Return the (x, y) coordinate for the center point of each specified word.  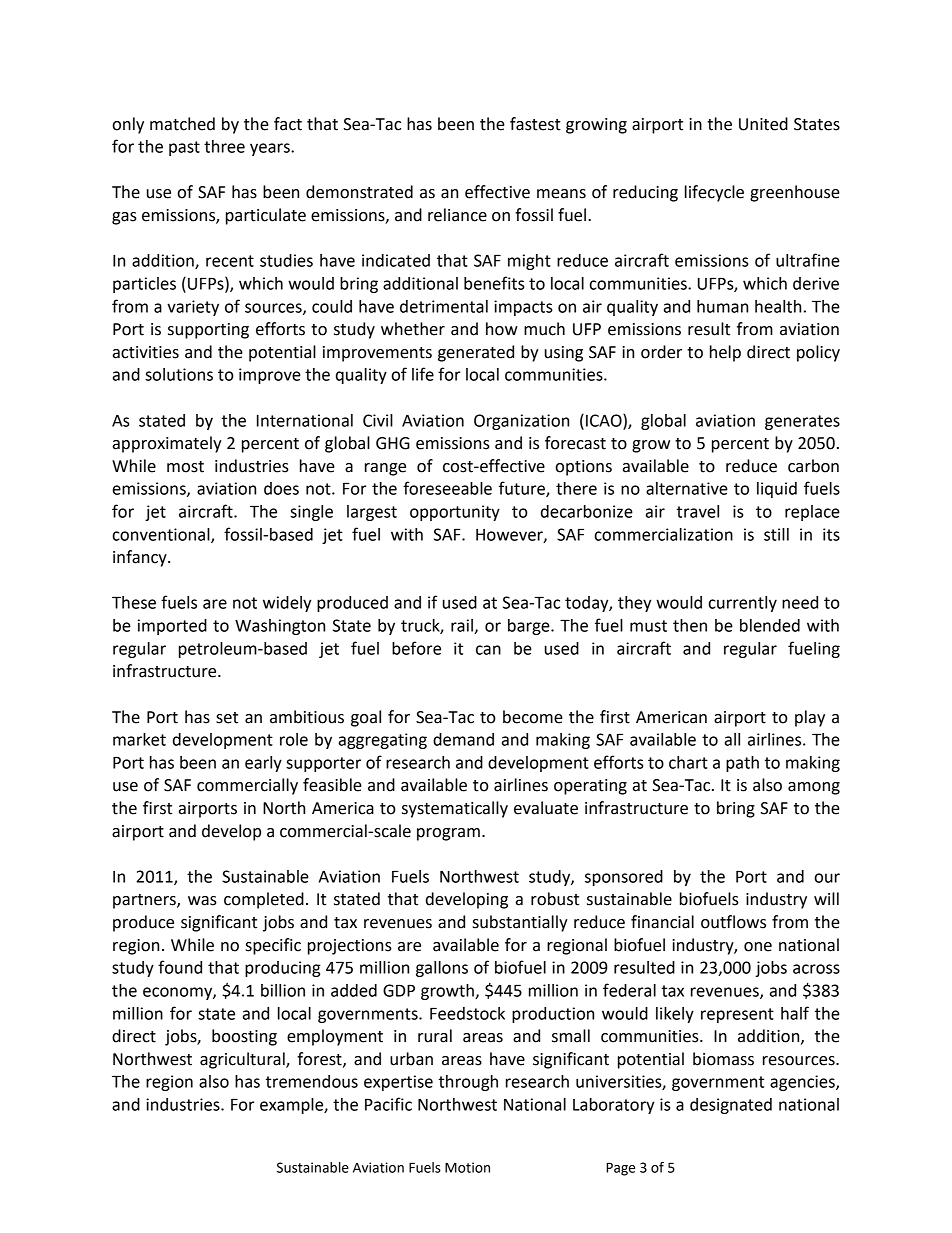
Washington (280, 627)
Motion (467, 1167)
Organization (521, 422)
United (763, 124)
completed (264, 900)
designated (731, 1106)
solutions (179, 374)
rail (463, 626)
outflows (733, 922)
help (725, 353)
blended (770, 625)
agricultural (243, 1060)
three (224, 146)
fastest (535, 124)
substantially (520, 923)
